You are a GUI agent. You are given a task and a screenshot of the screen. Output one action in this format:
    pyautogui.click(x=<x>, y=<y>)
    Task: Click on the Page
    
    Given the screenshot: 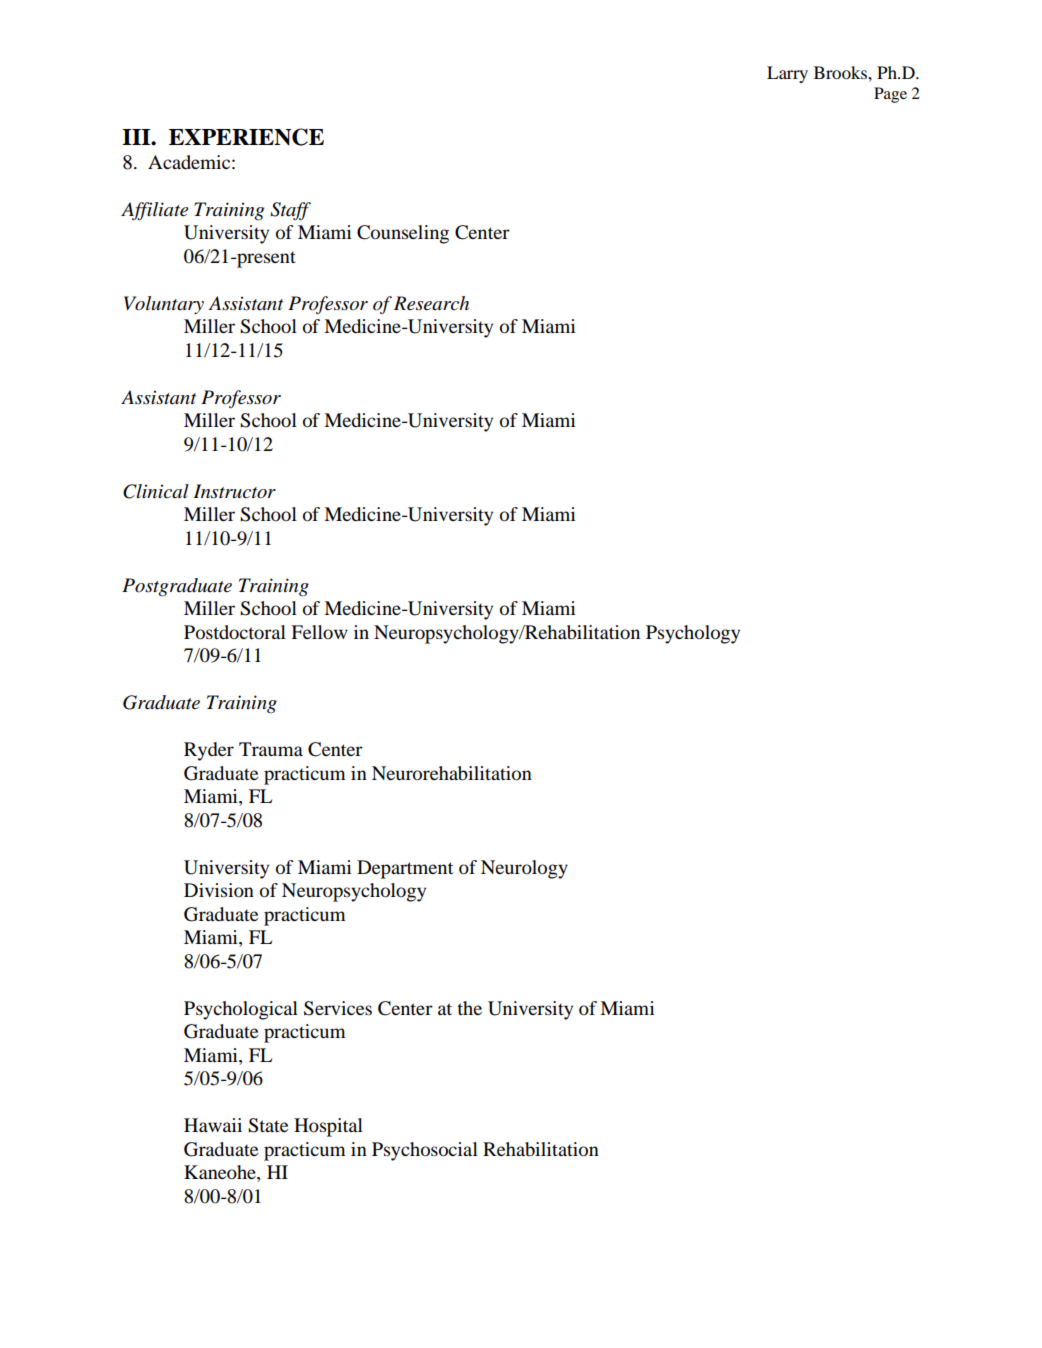 What is the action you would take?
    pyautogui.click(x=890, y=95)
